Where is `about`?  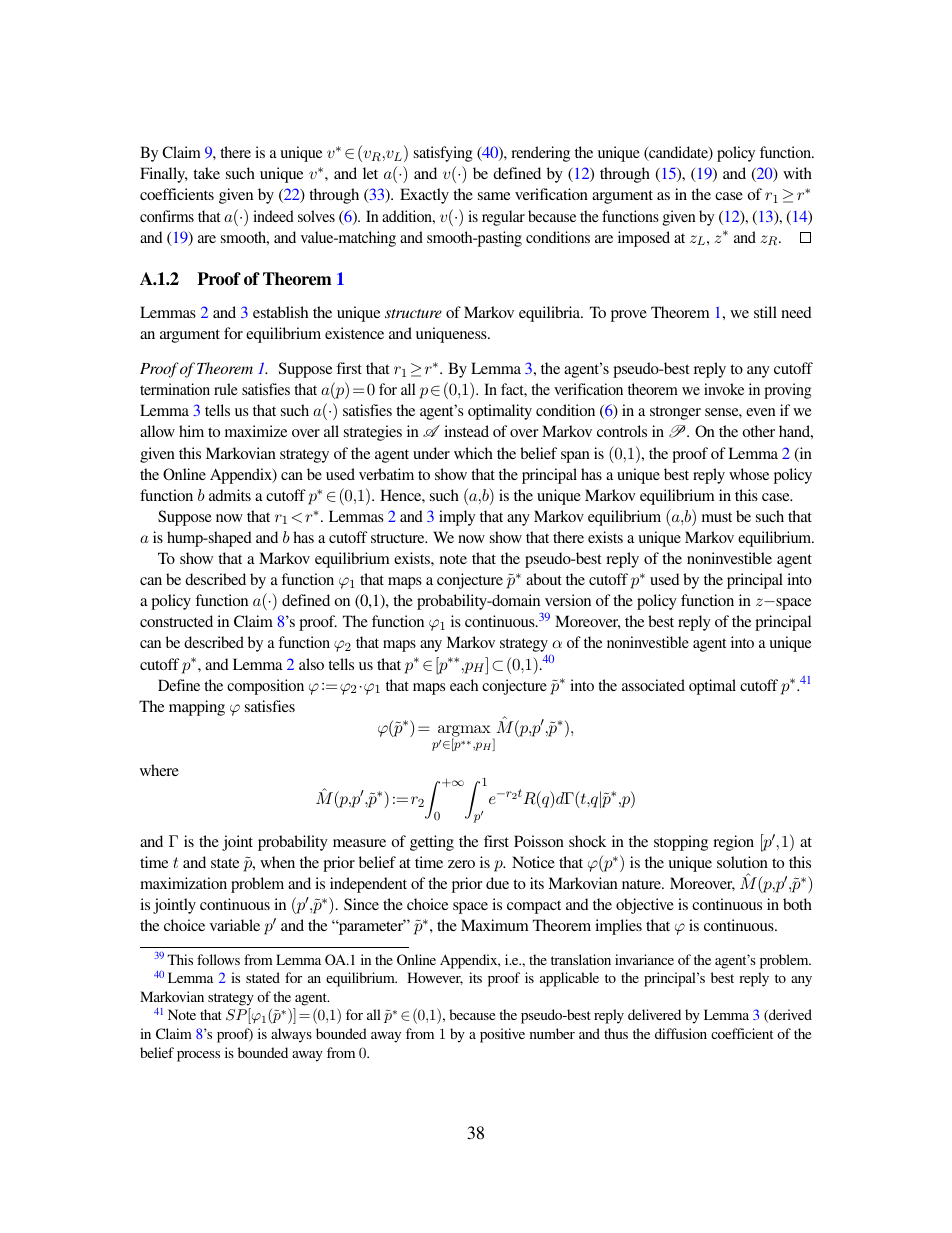
about is located at coordinates (544, 579).
